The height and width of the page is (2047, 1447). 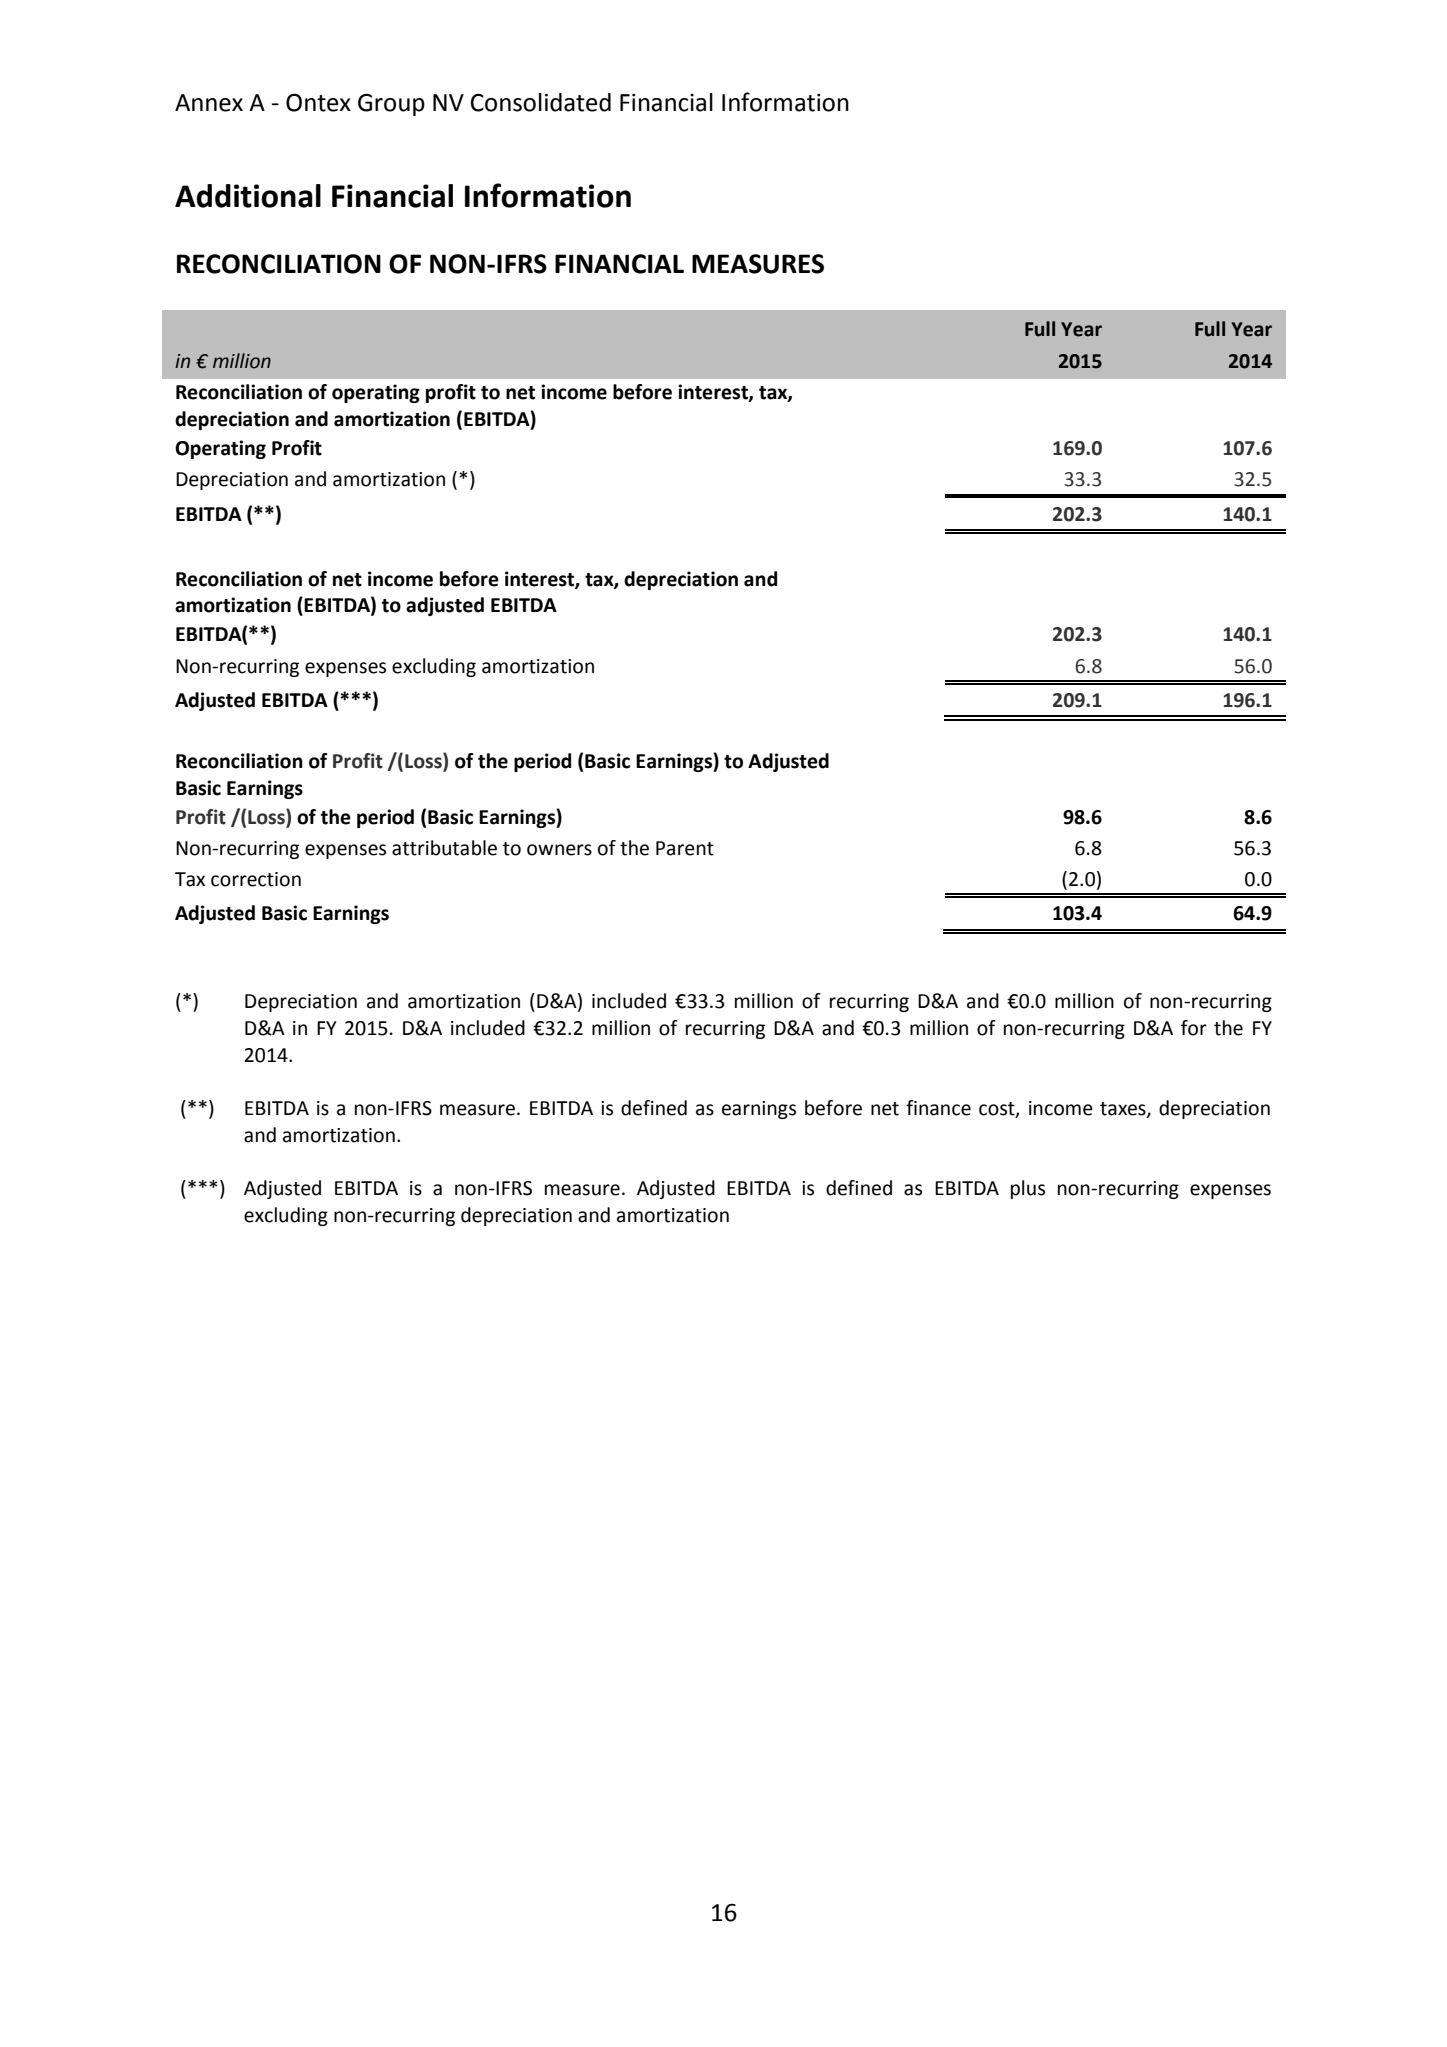 I want to click on plus, so click(x=1028, y=1189).
